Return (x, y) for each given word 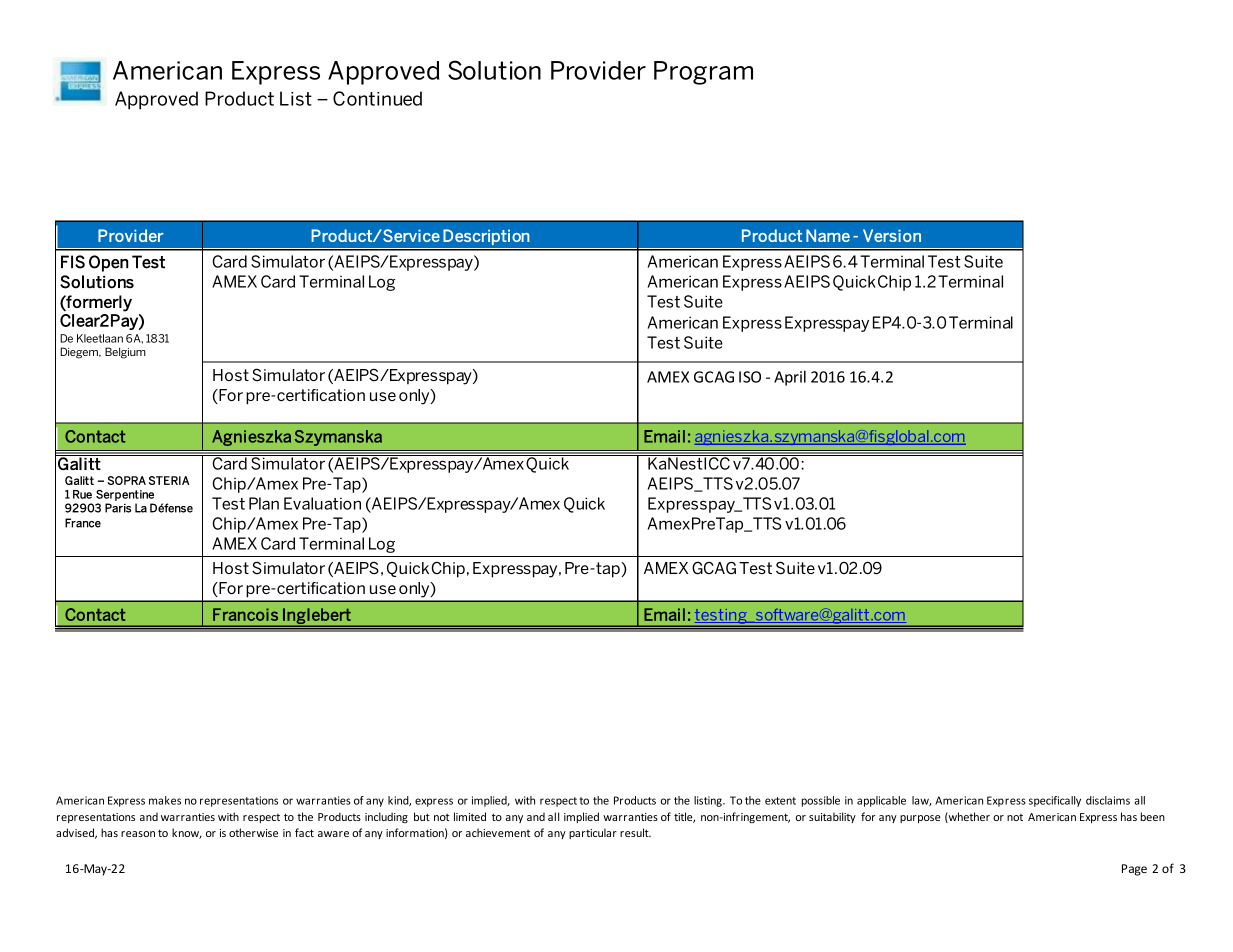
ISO (750, 377)
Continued (377, 98)
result (635, 832)
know (187, 833)
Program (703, 73)
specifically (1055, 801)
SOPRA (126, 480)
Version (892, 235)
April (790, 378)
